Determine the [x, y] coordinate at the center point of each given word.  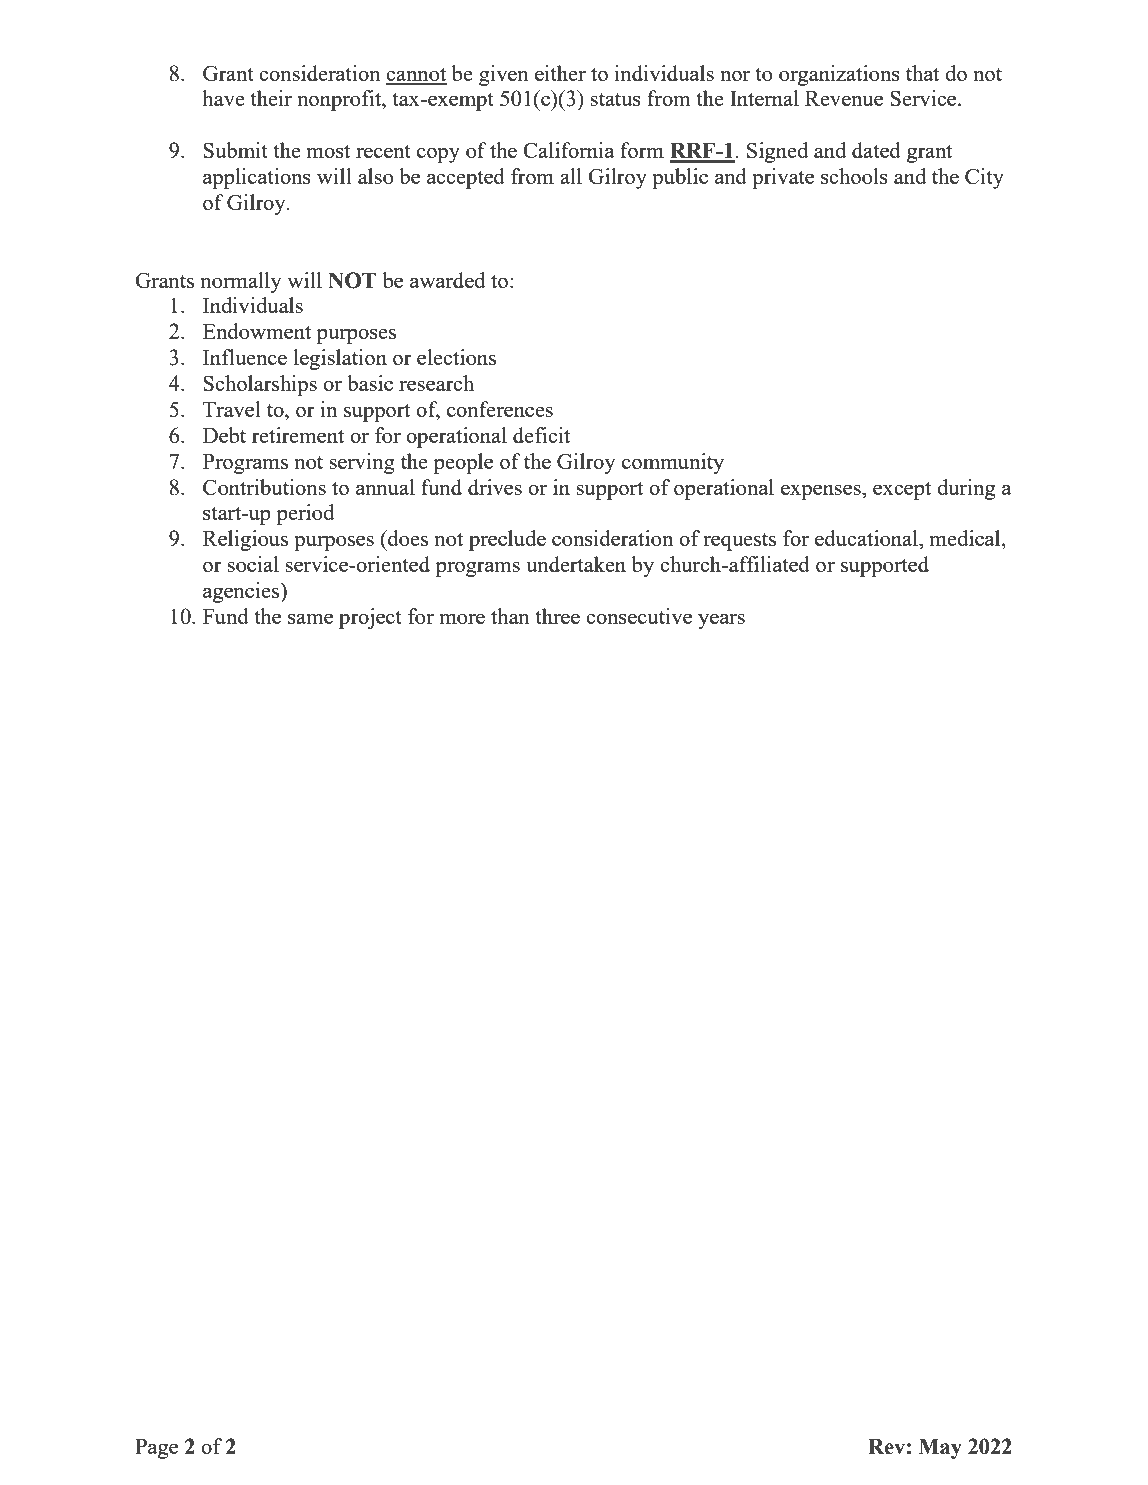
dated [876, 150]
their [271, 98]
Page [156, 1449]
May [940, 1449]
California [569, 150]
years [721, 621]
